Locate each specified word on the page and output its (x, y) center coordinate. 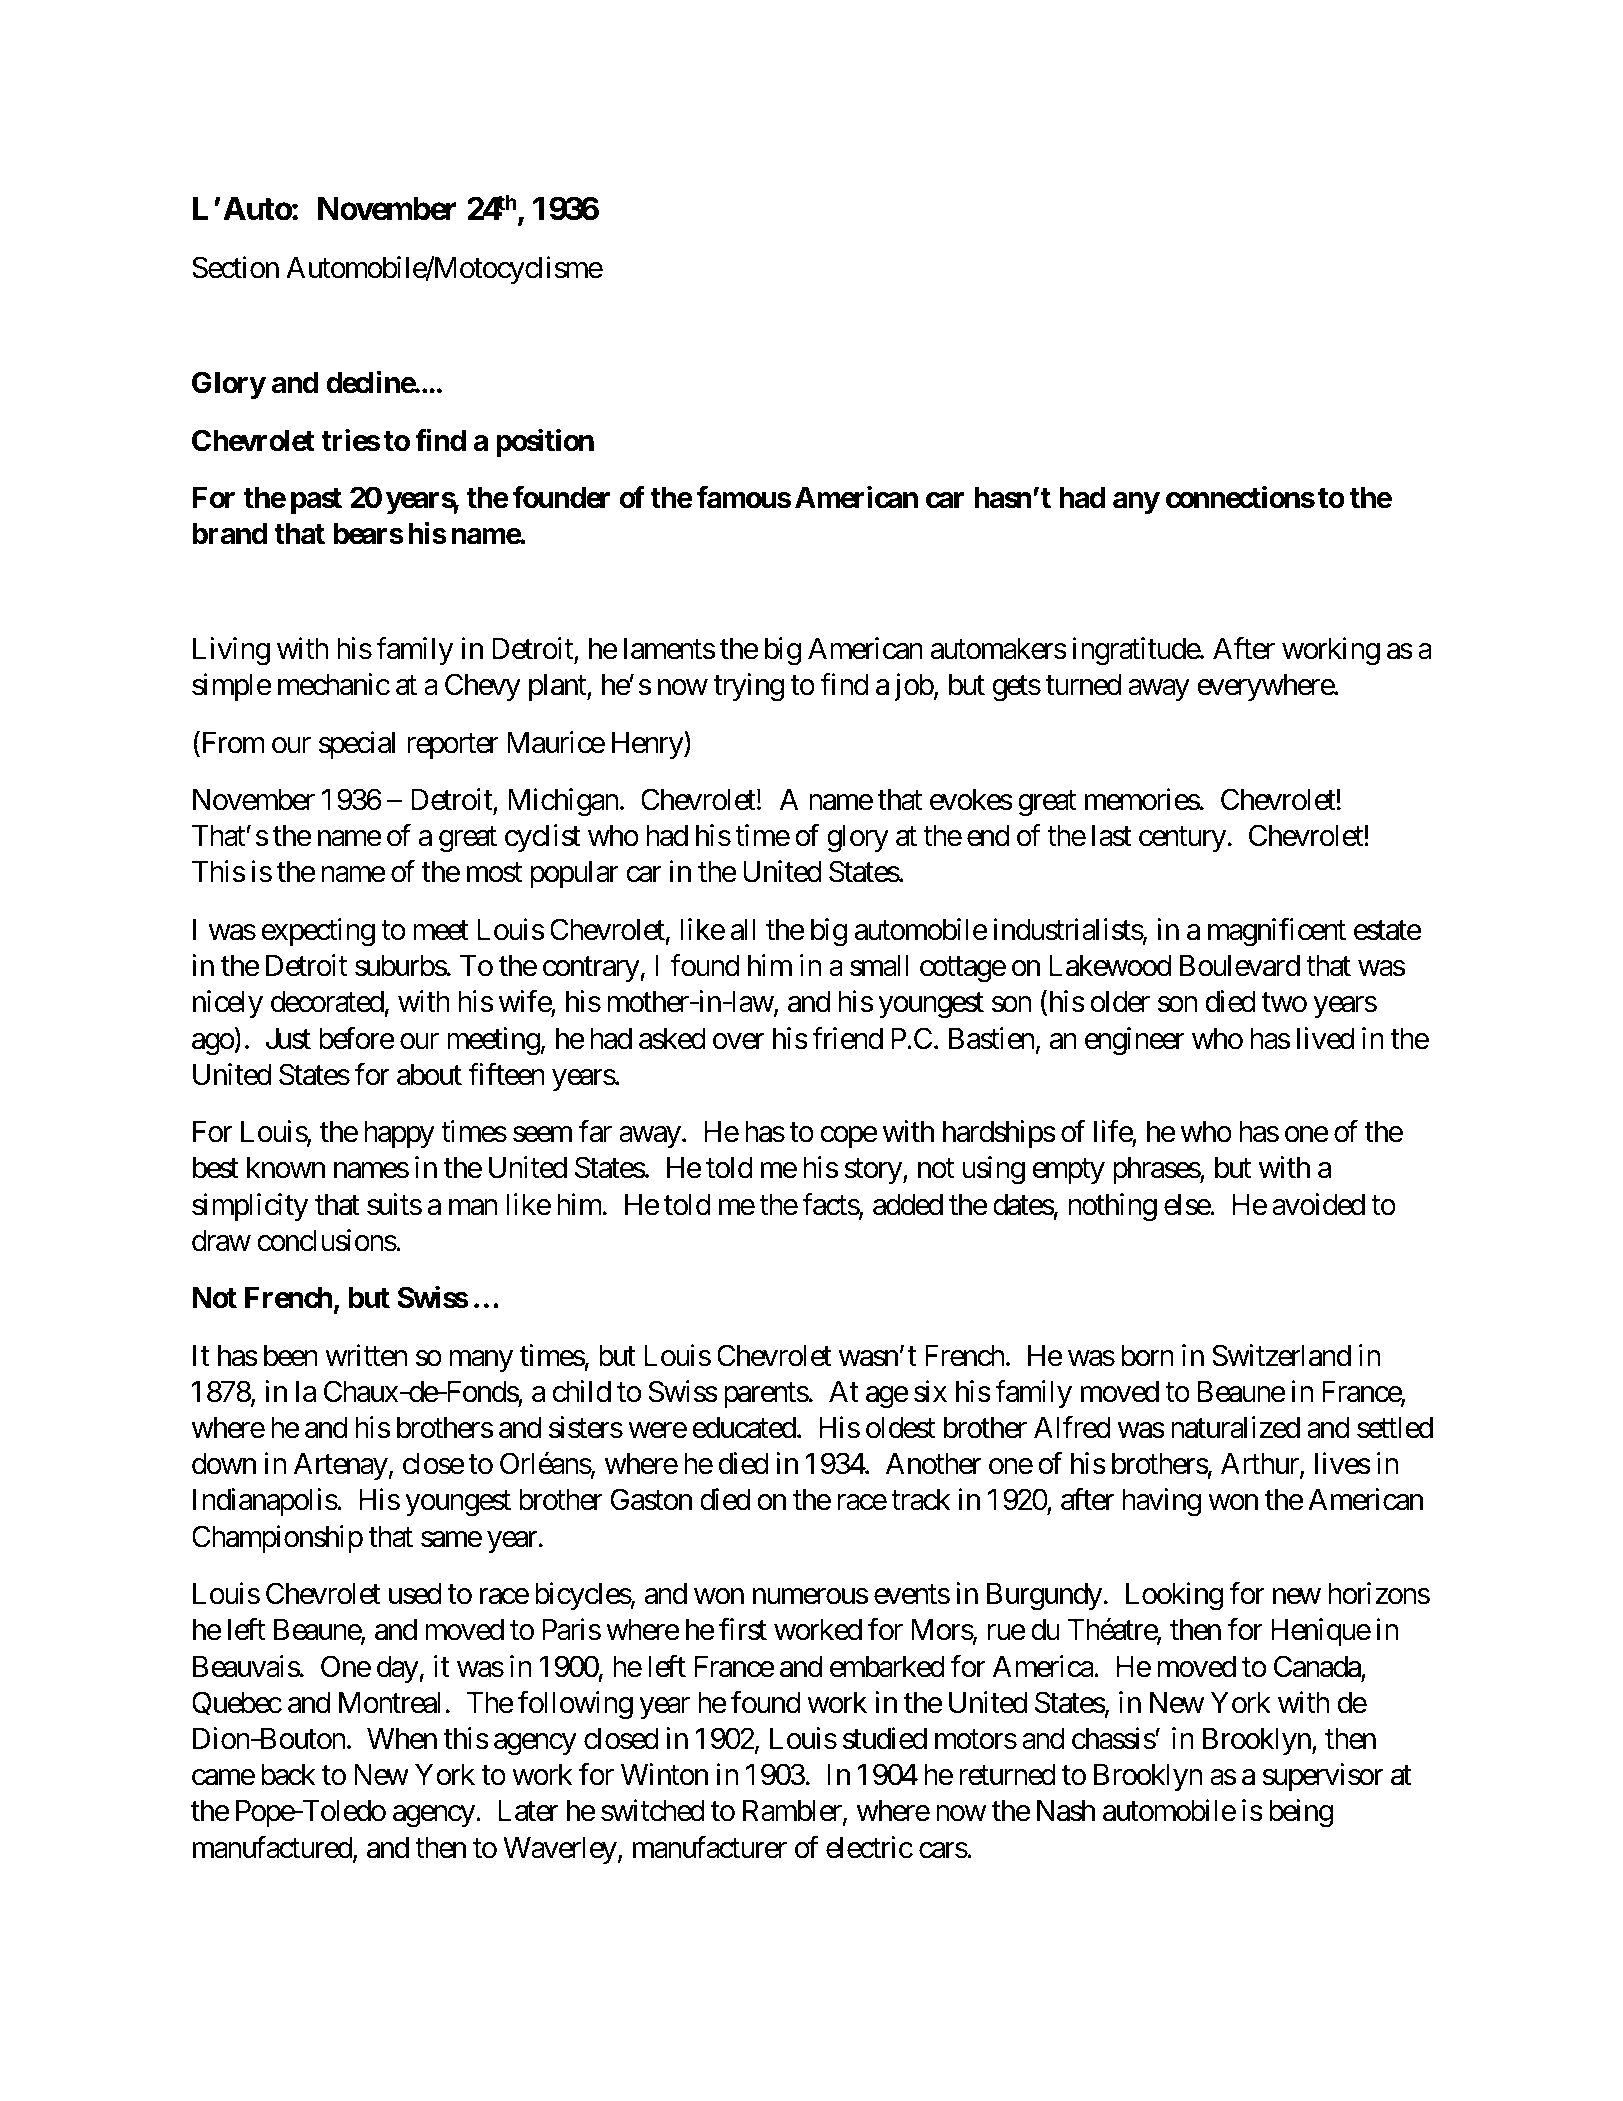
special (357, 745)
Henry (648, 745)
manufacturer (710, 1847)
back (288, 1775)
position (545, 443)
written (366, 1355)
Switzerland (1281, 1355)
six (930, 1391)
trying (748, 687)
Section (235, 267)
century (1182, 839)
